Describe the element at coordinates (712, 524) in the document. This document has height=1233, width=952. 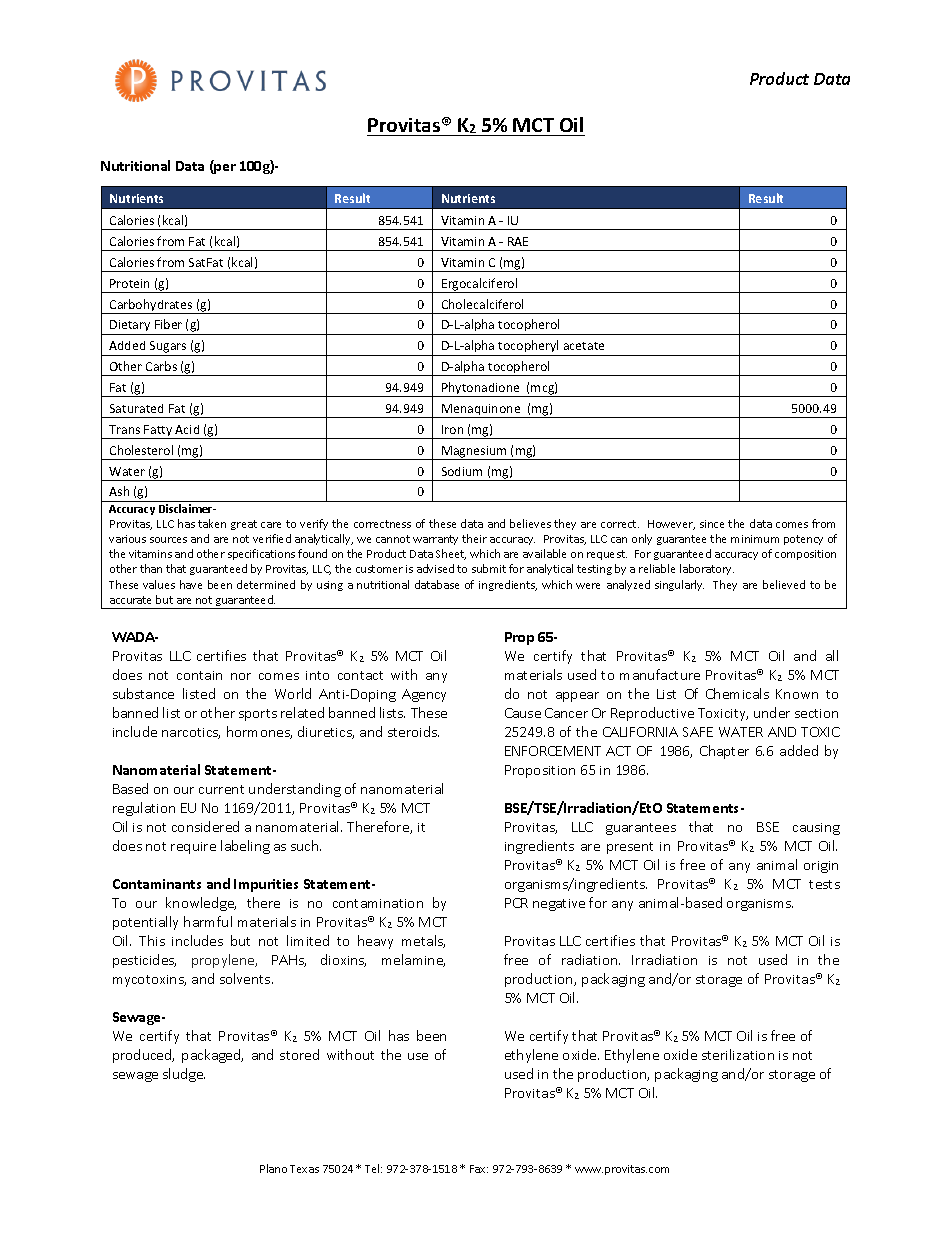
I see `since` at that location.
